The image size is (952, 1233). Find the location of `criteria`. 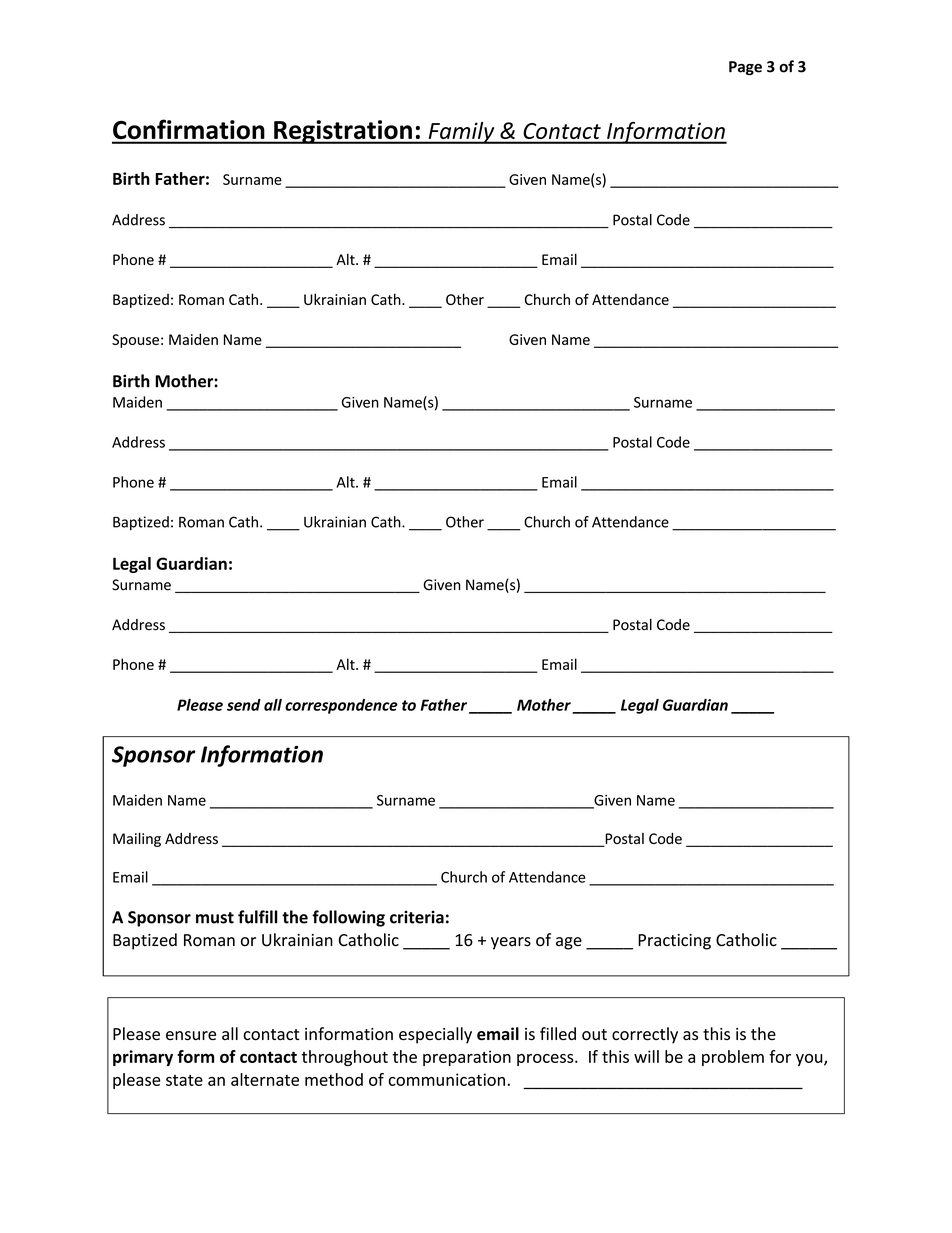

criteria is located at coordinates (417, 917).
